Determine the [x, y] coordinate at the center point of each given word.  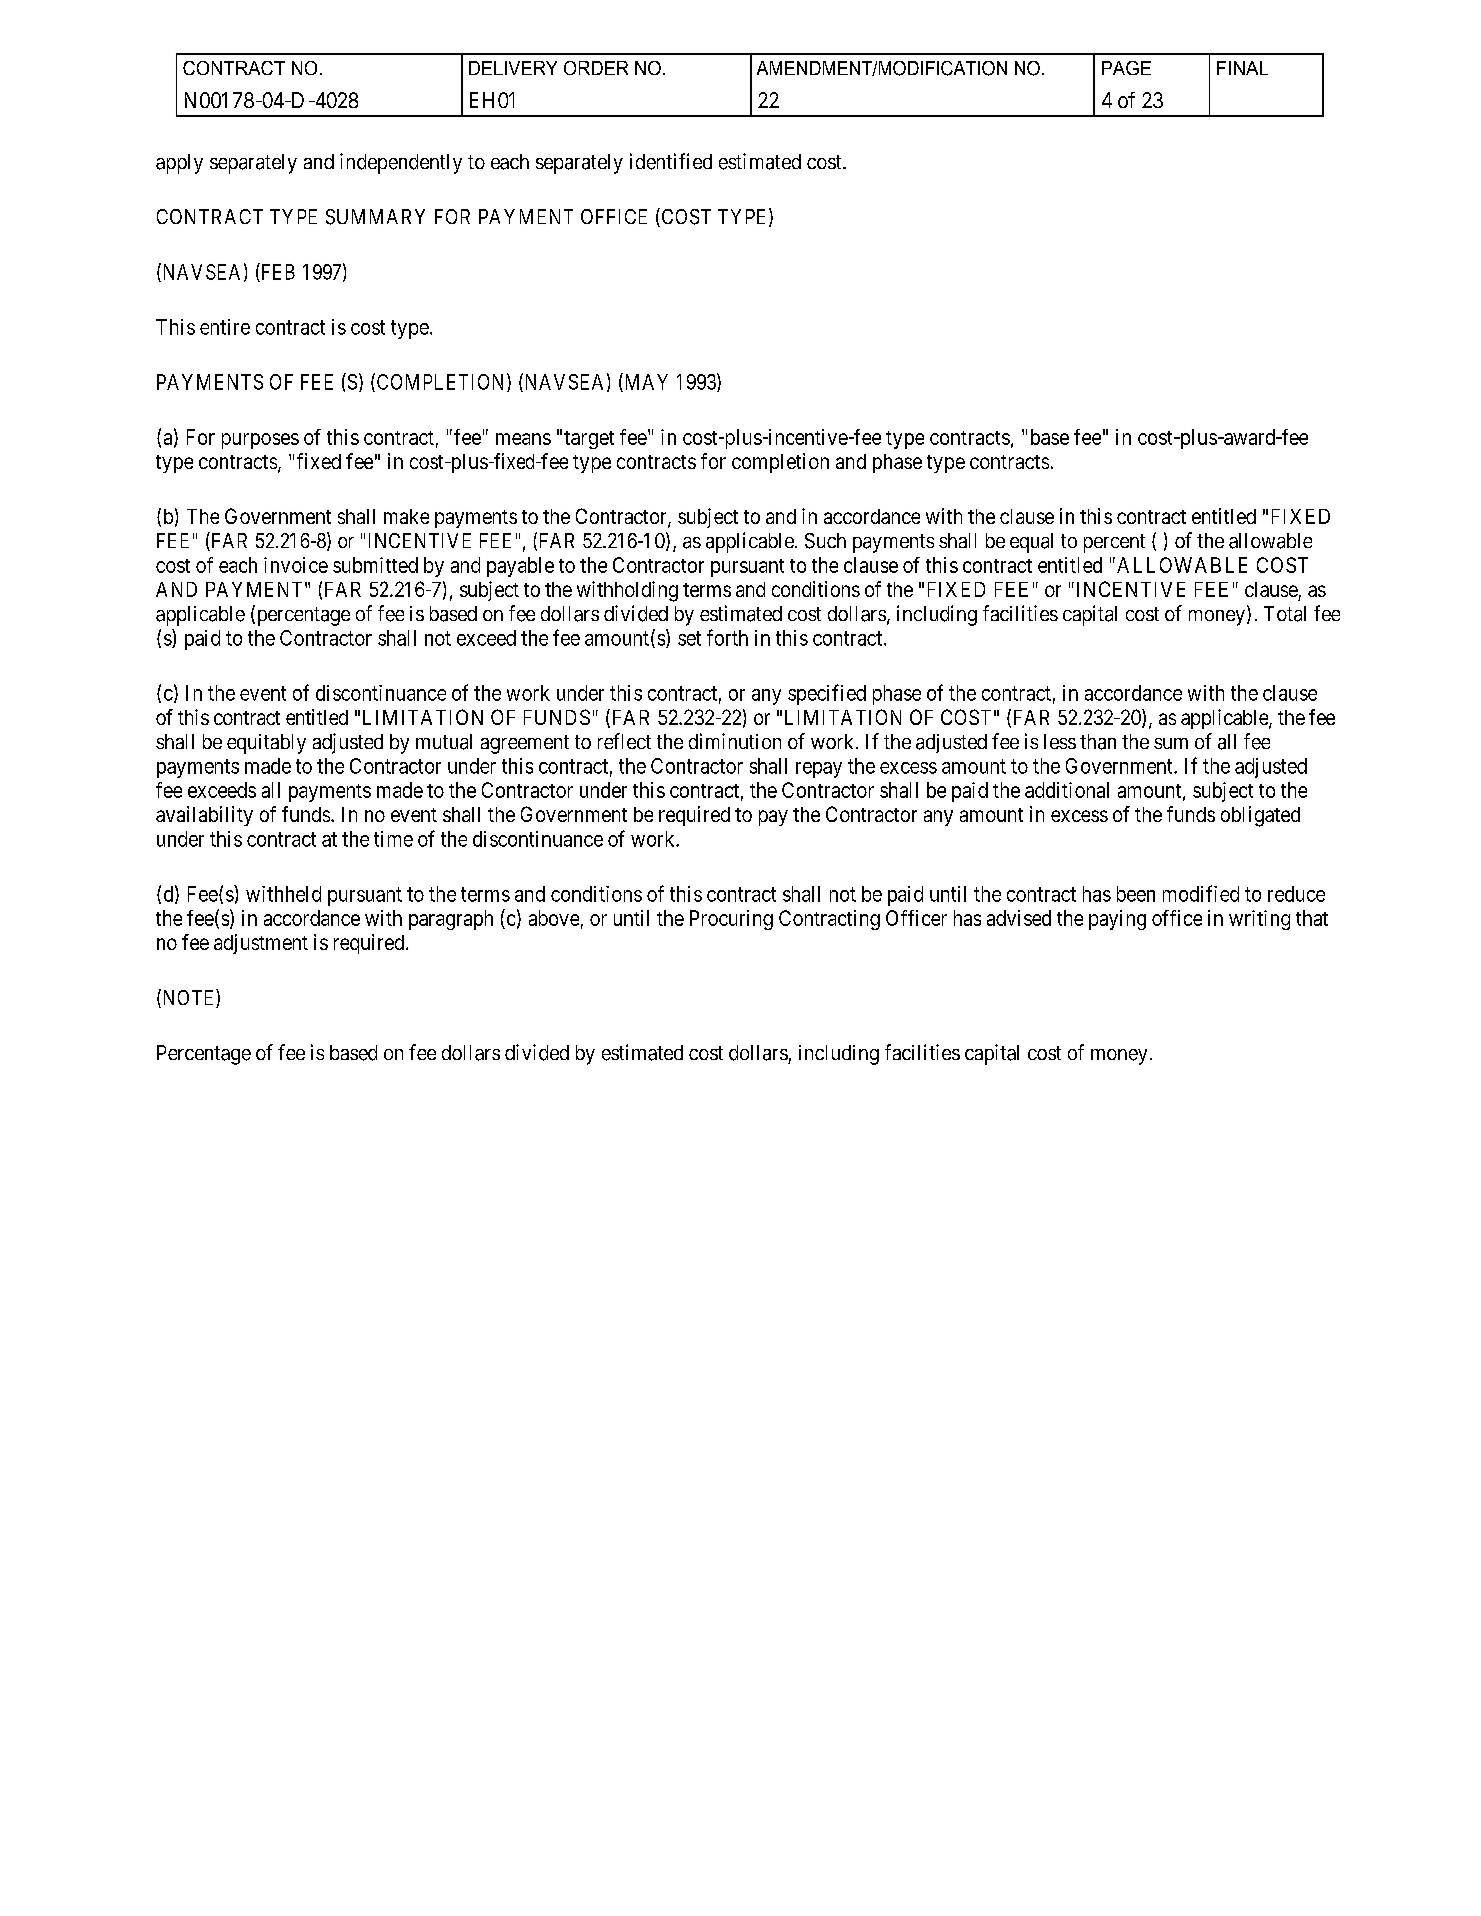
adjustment [261, 944]
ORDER [596, 68]
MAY [645, 382]
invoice [296, 565]
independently [401, 163]
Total [1285, 614]
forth [727, 637]
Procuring [731, 920]
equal [1031, 543]
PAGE [1126, 68]
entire [225, 327]
